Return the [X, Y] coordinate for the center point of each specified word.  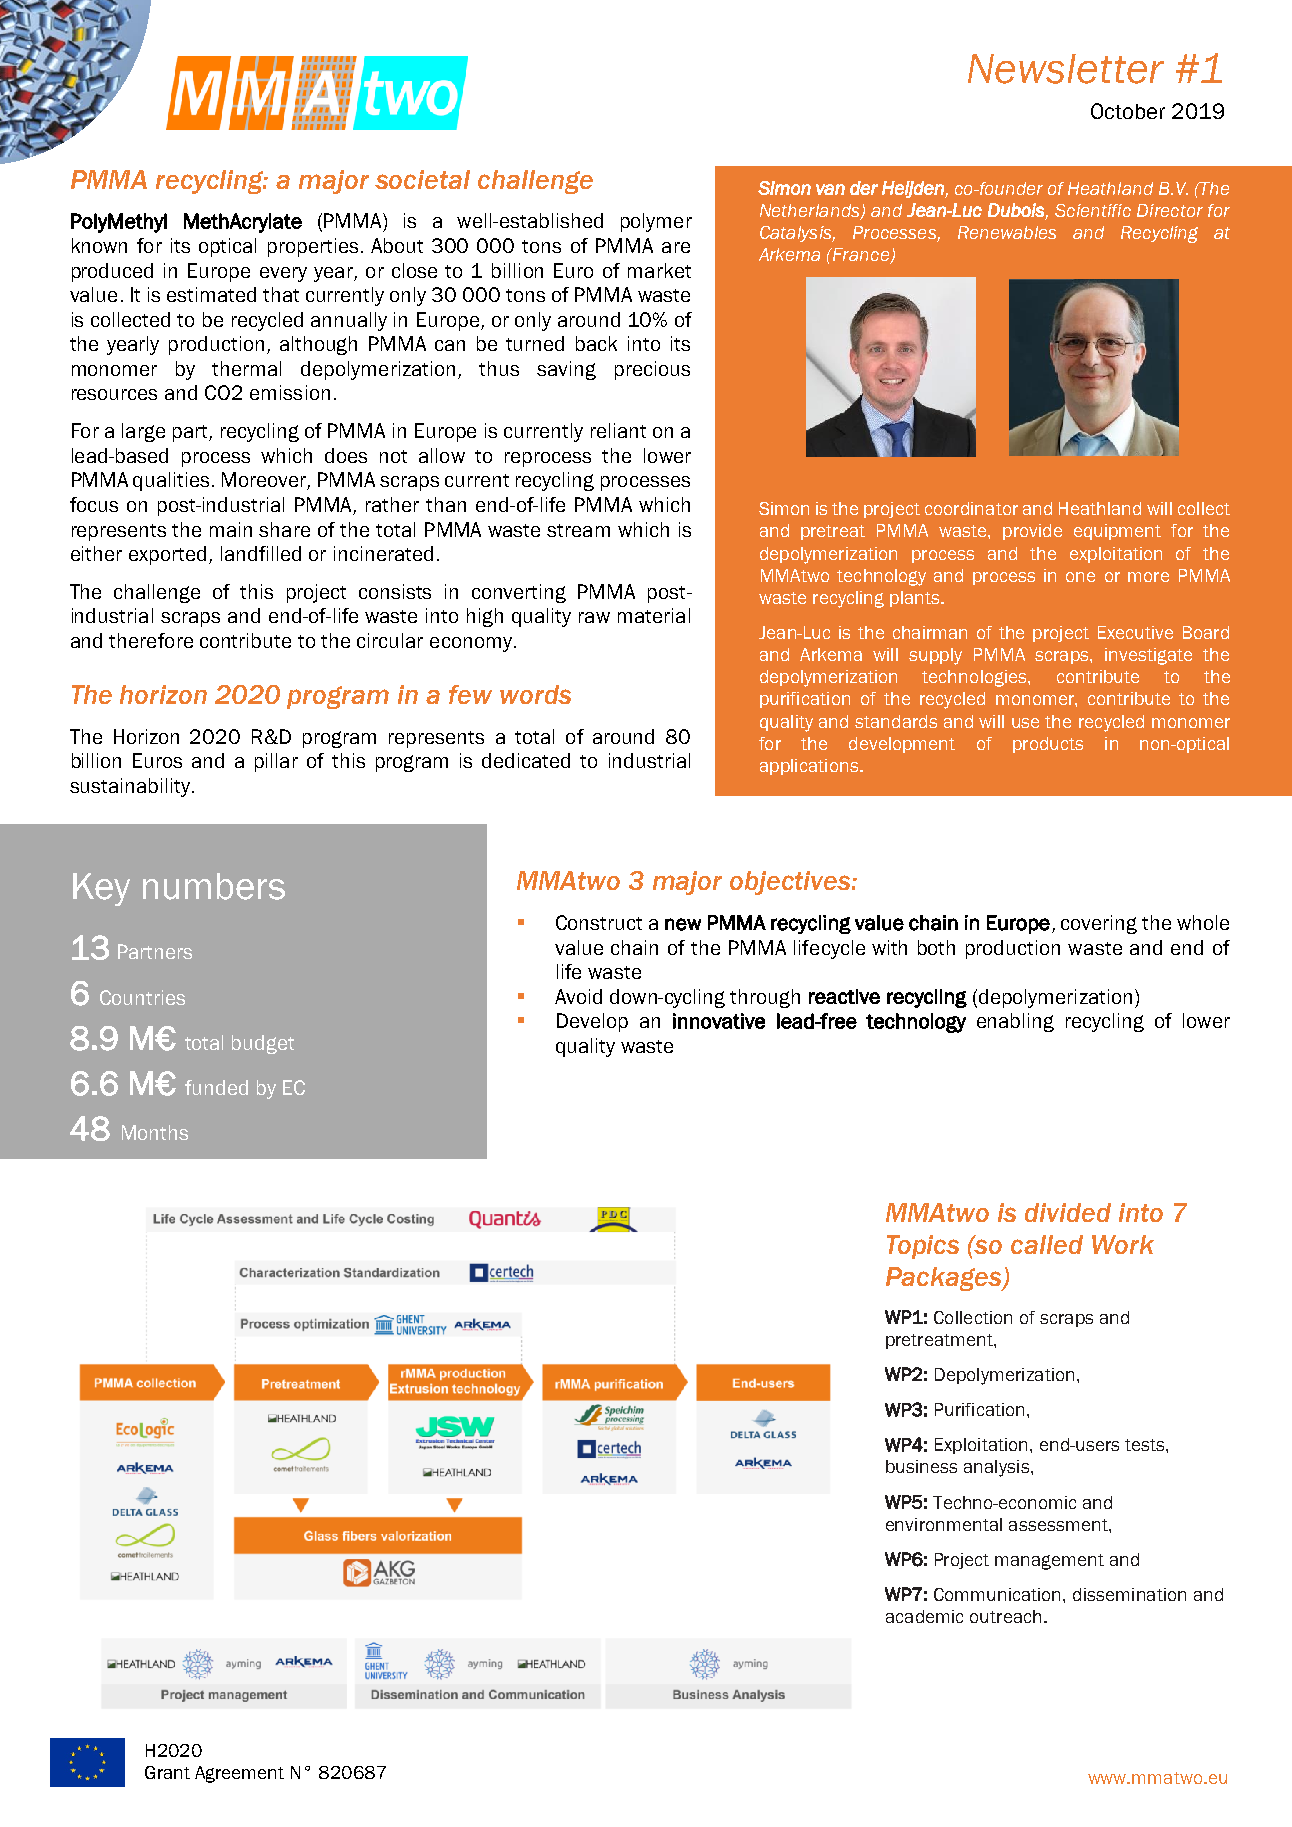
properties [313, 247]
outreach [1005, 1616]
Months [155, 1132]
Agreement [239, 1774]
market [659, 270]
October [1128, 111]
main [231, 529]
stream [578, 530]
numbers [214, 886]
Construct [599, 922]
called [1047, 1244]
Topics [923, 1247]
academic [924, 1616]
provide [1032, 532]
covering [1099, 924]
